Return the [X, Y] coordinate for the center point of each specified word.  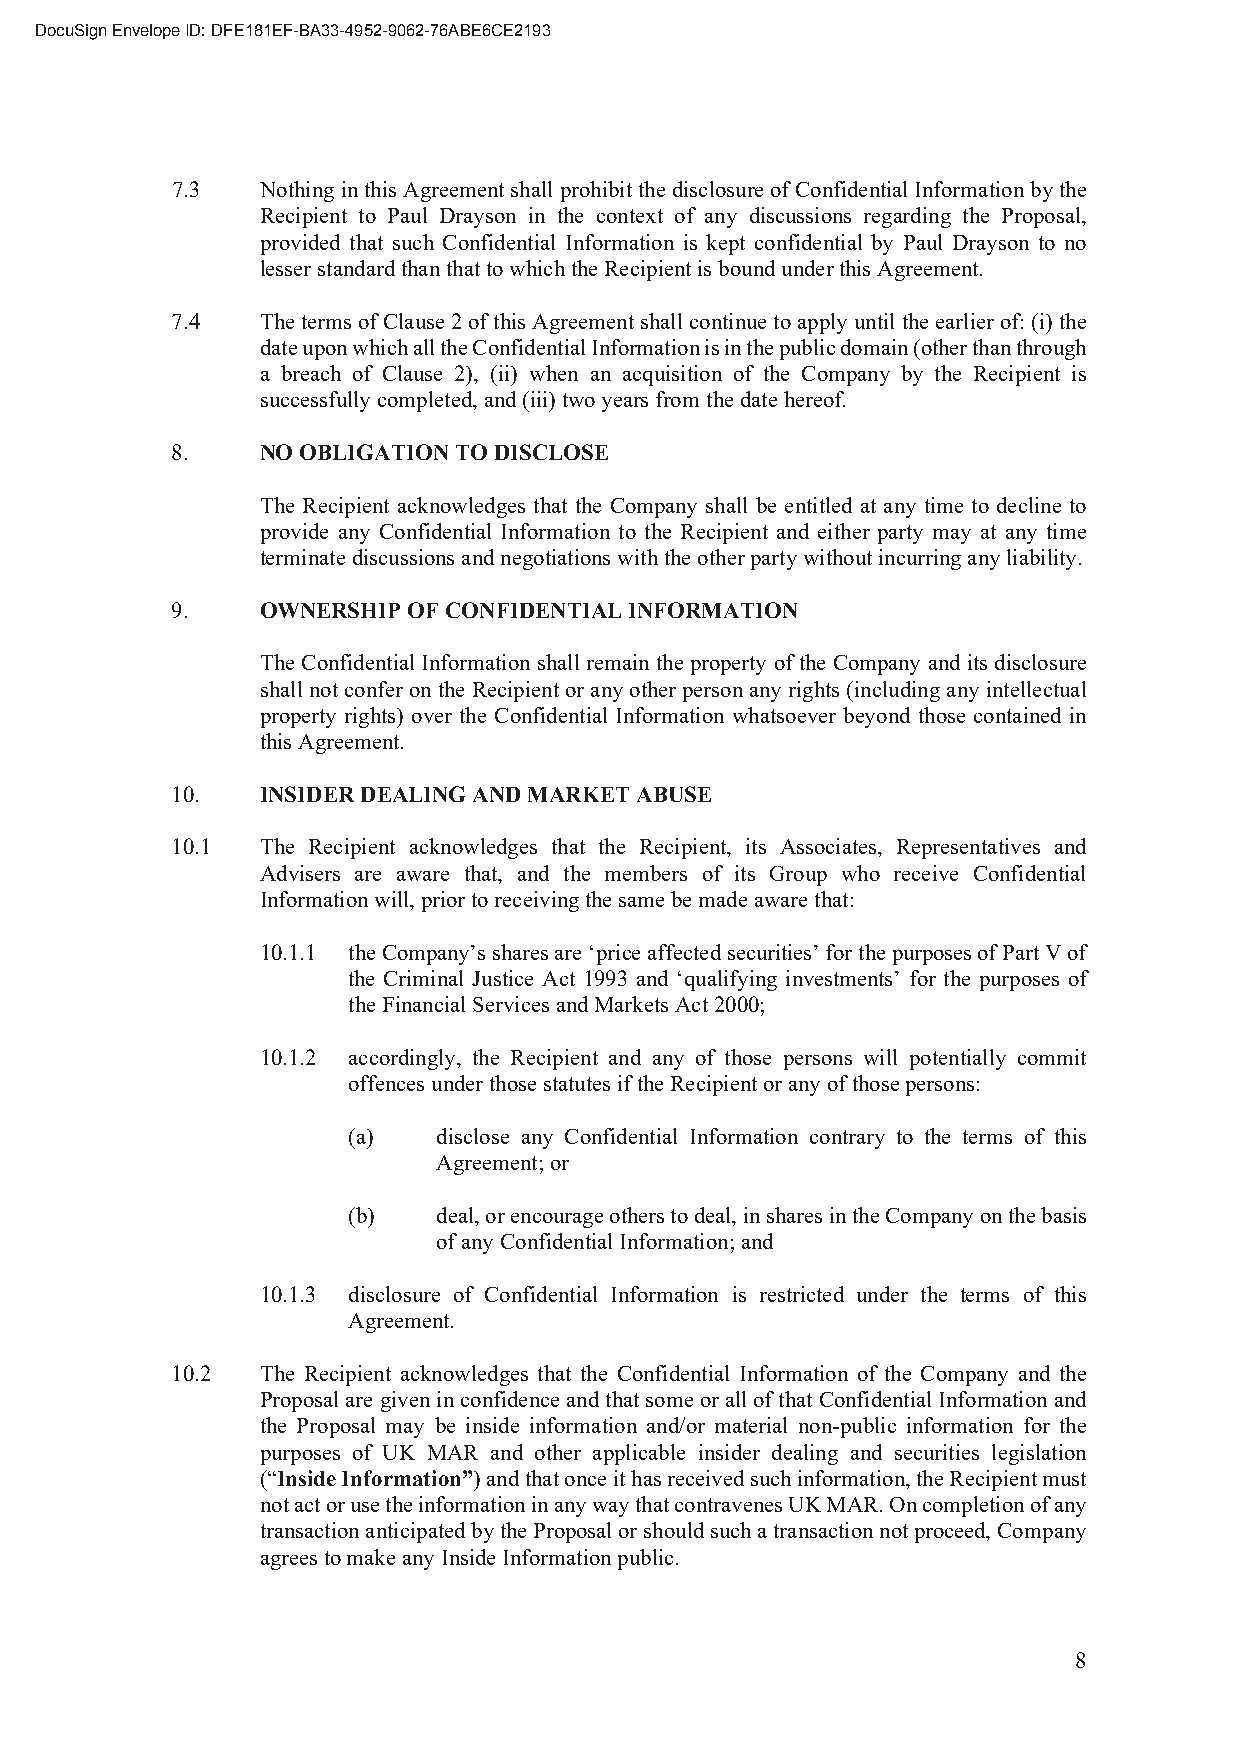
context [630, 216]
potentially [958, 1059]
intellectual [1036, 689]
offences [386, 1083]
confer [374, 689]
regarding [907, 217]
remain [618, 662]
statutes [577, 1084]
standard [356, 268]
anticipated [415, 1532]
